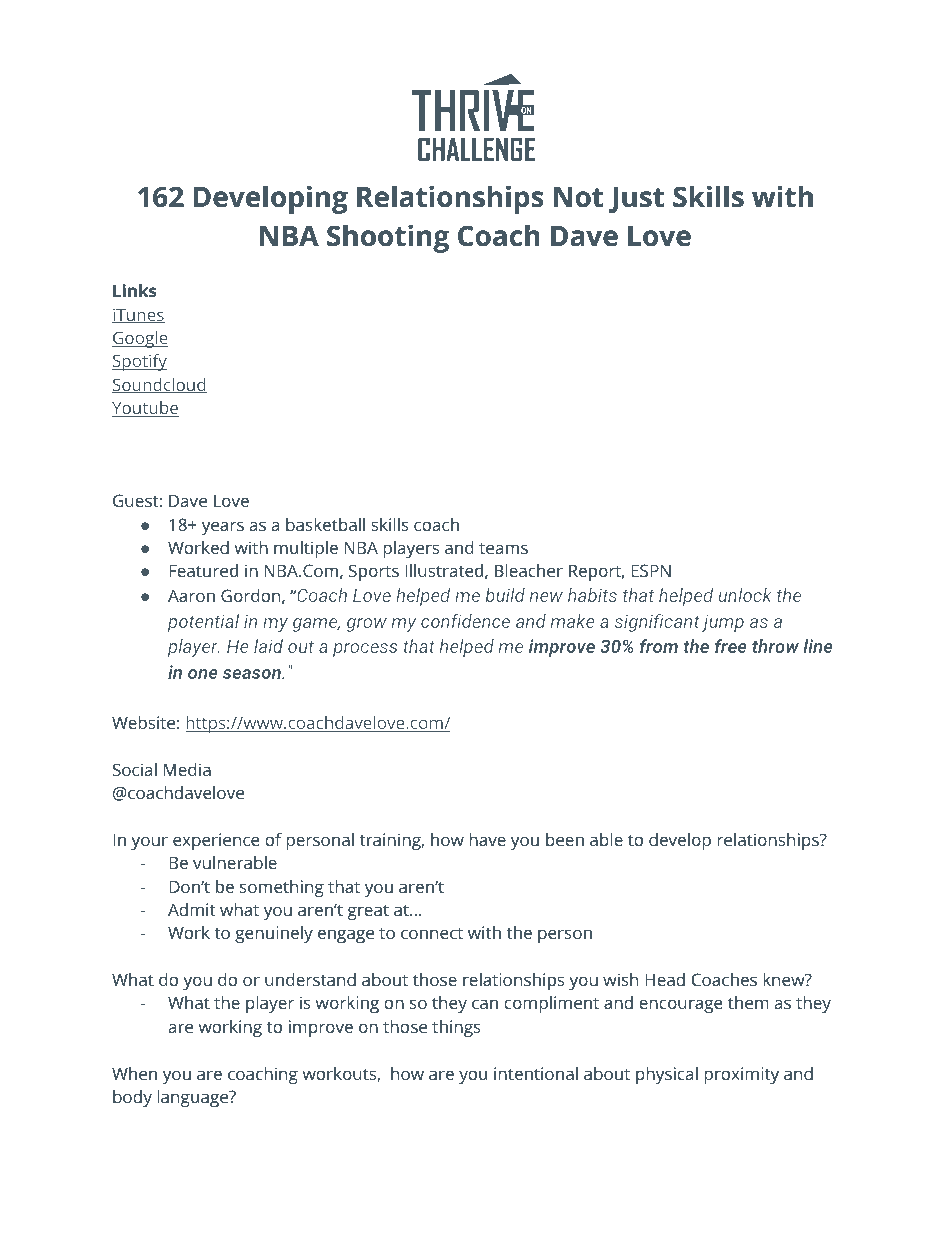  Describe the element at coordinates (388, 238) in the screenshot. I see `Shooting` at that location.
